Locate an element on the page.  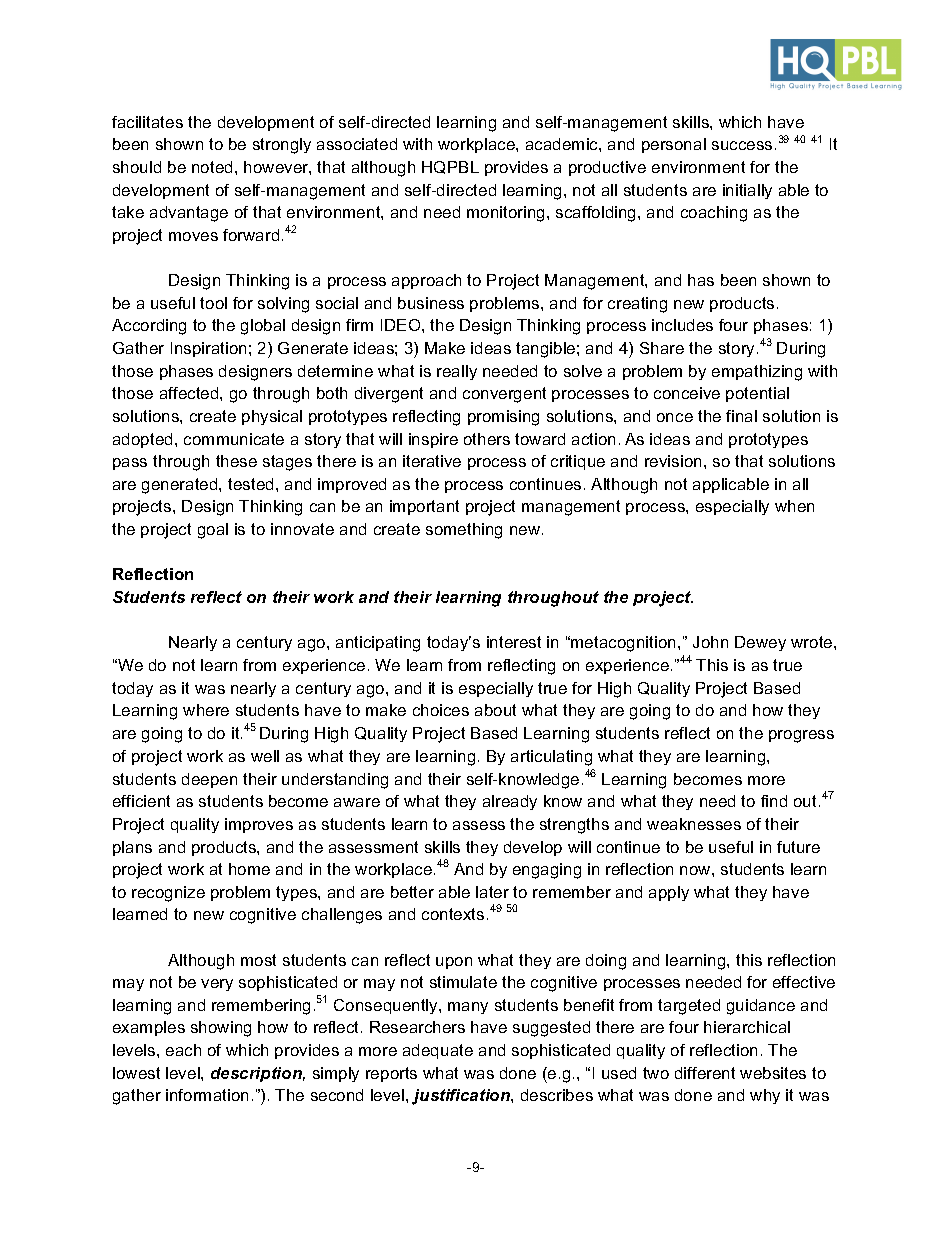
monitoring is located at coordinates (505, 214).
